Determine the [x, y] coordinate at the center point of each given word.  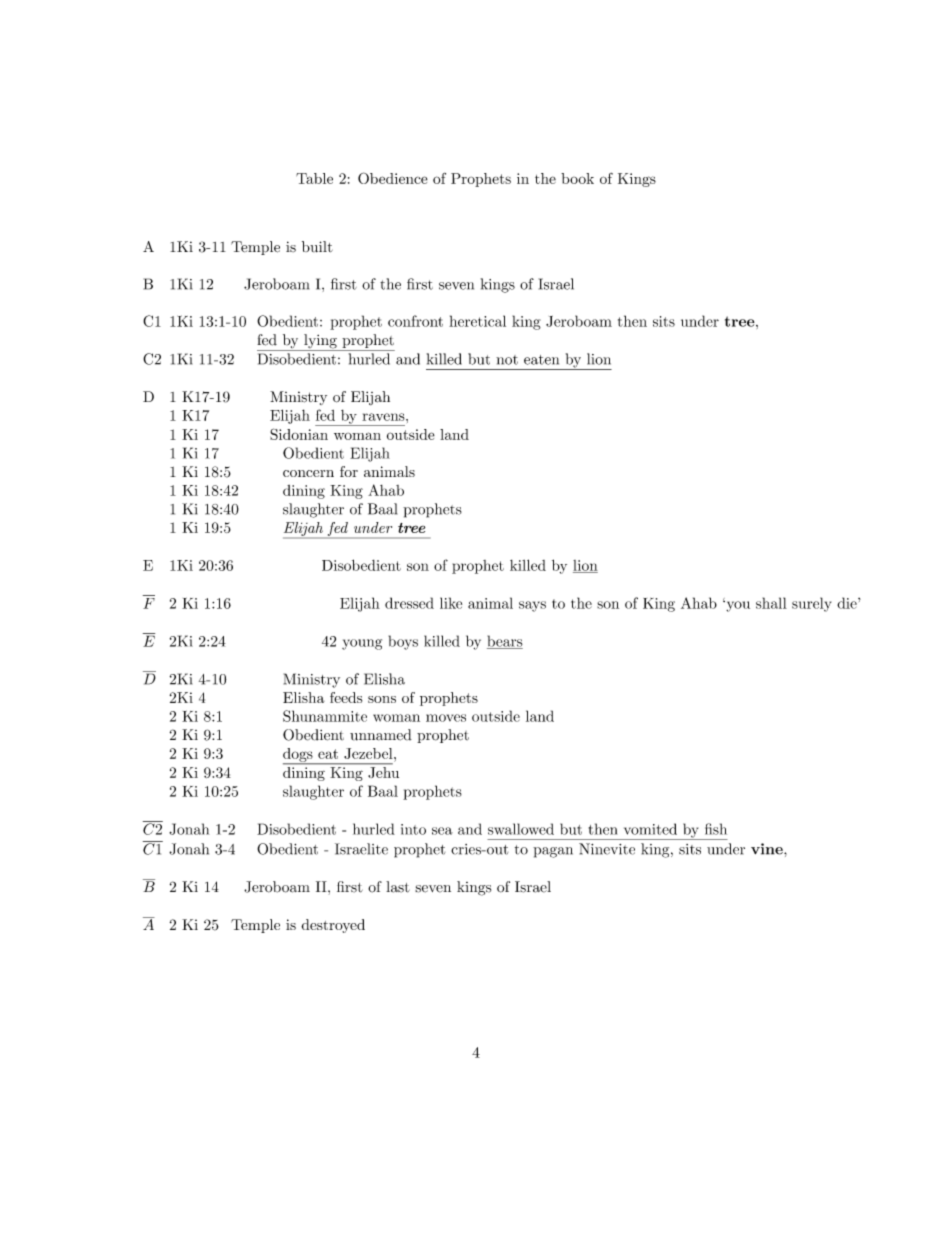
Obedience [393, 178]
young [362, 644]
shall [771, 603]
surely [811, 604]
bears [505, 642]
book [577, 178]
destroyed [333, 926]
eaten [541, 360]
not [507, 360]
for [349, 471]
